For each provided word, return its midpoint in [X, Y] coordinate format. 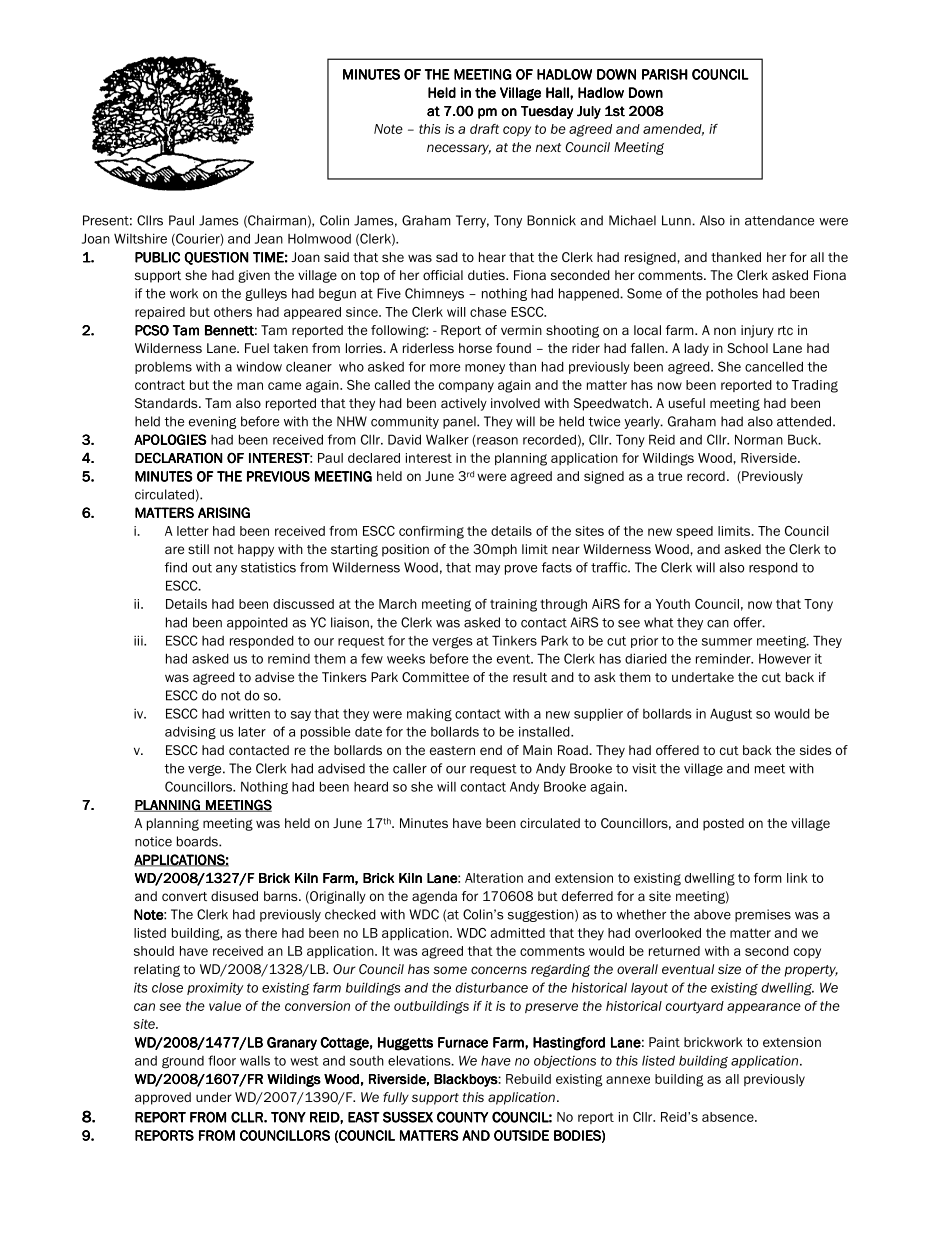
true [670, 476]
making [429, 714]
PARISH [665, 74]
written [249, 713]
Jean [269, 238]
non [725, 331]
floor [222, 1060]
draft [484, 129]
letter [193, 531]
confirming [431, 532]
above [712, 914]
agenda [434, 897]
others [233, 312]
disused [234, 896]
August [731, 715]
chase [488, 312]
